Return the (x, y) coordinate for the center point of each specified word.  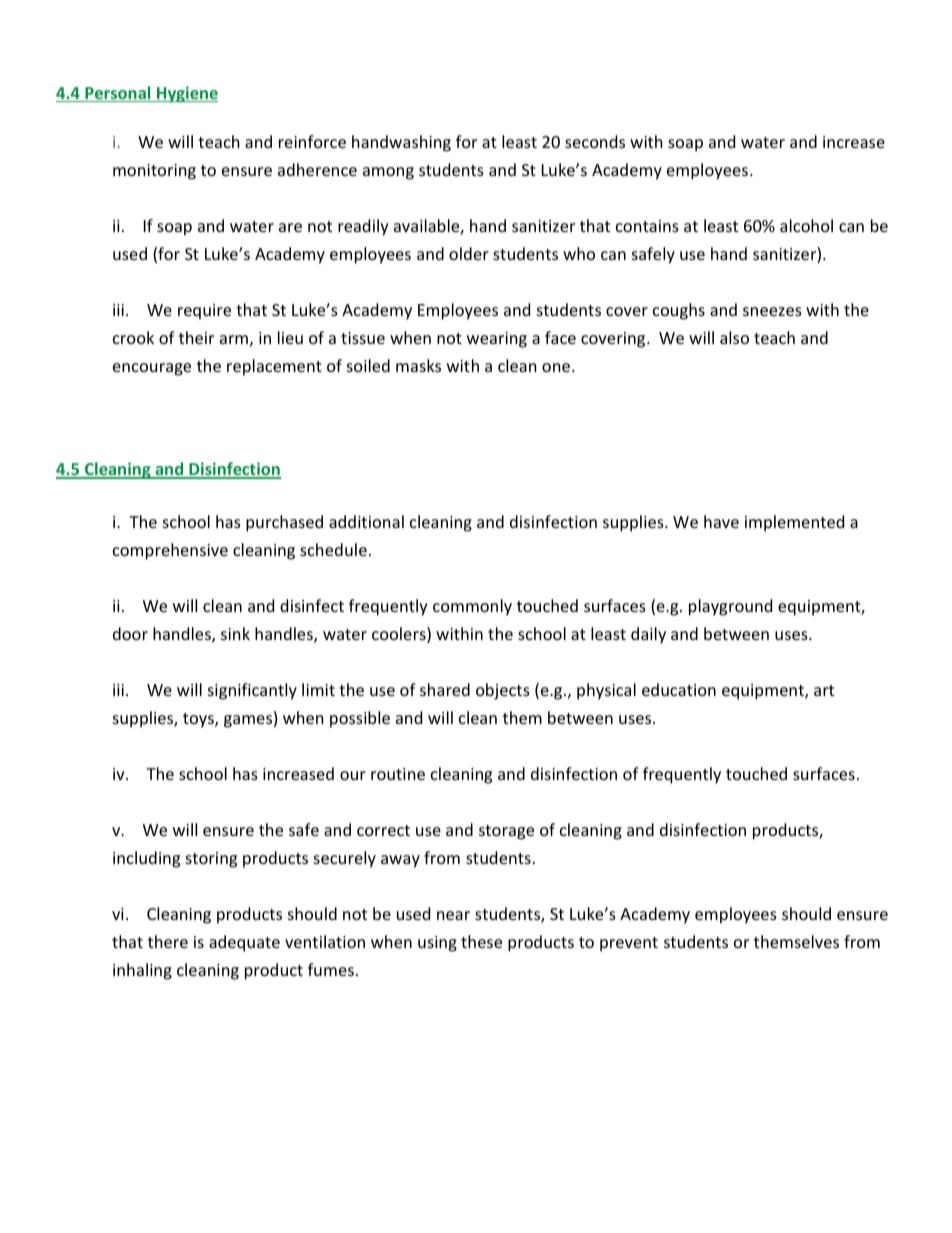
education (679, 689)
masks (418, 365)
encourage (152, 369)
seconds (595, 141)
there (168, 941)
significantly (252, 691)
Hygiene (186, 94)
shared (445, 689)
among (388, 173)
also (734, 337)
